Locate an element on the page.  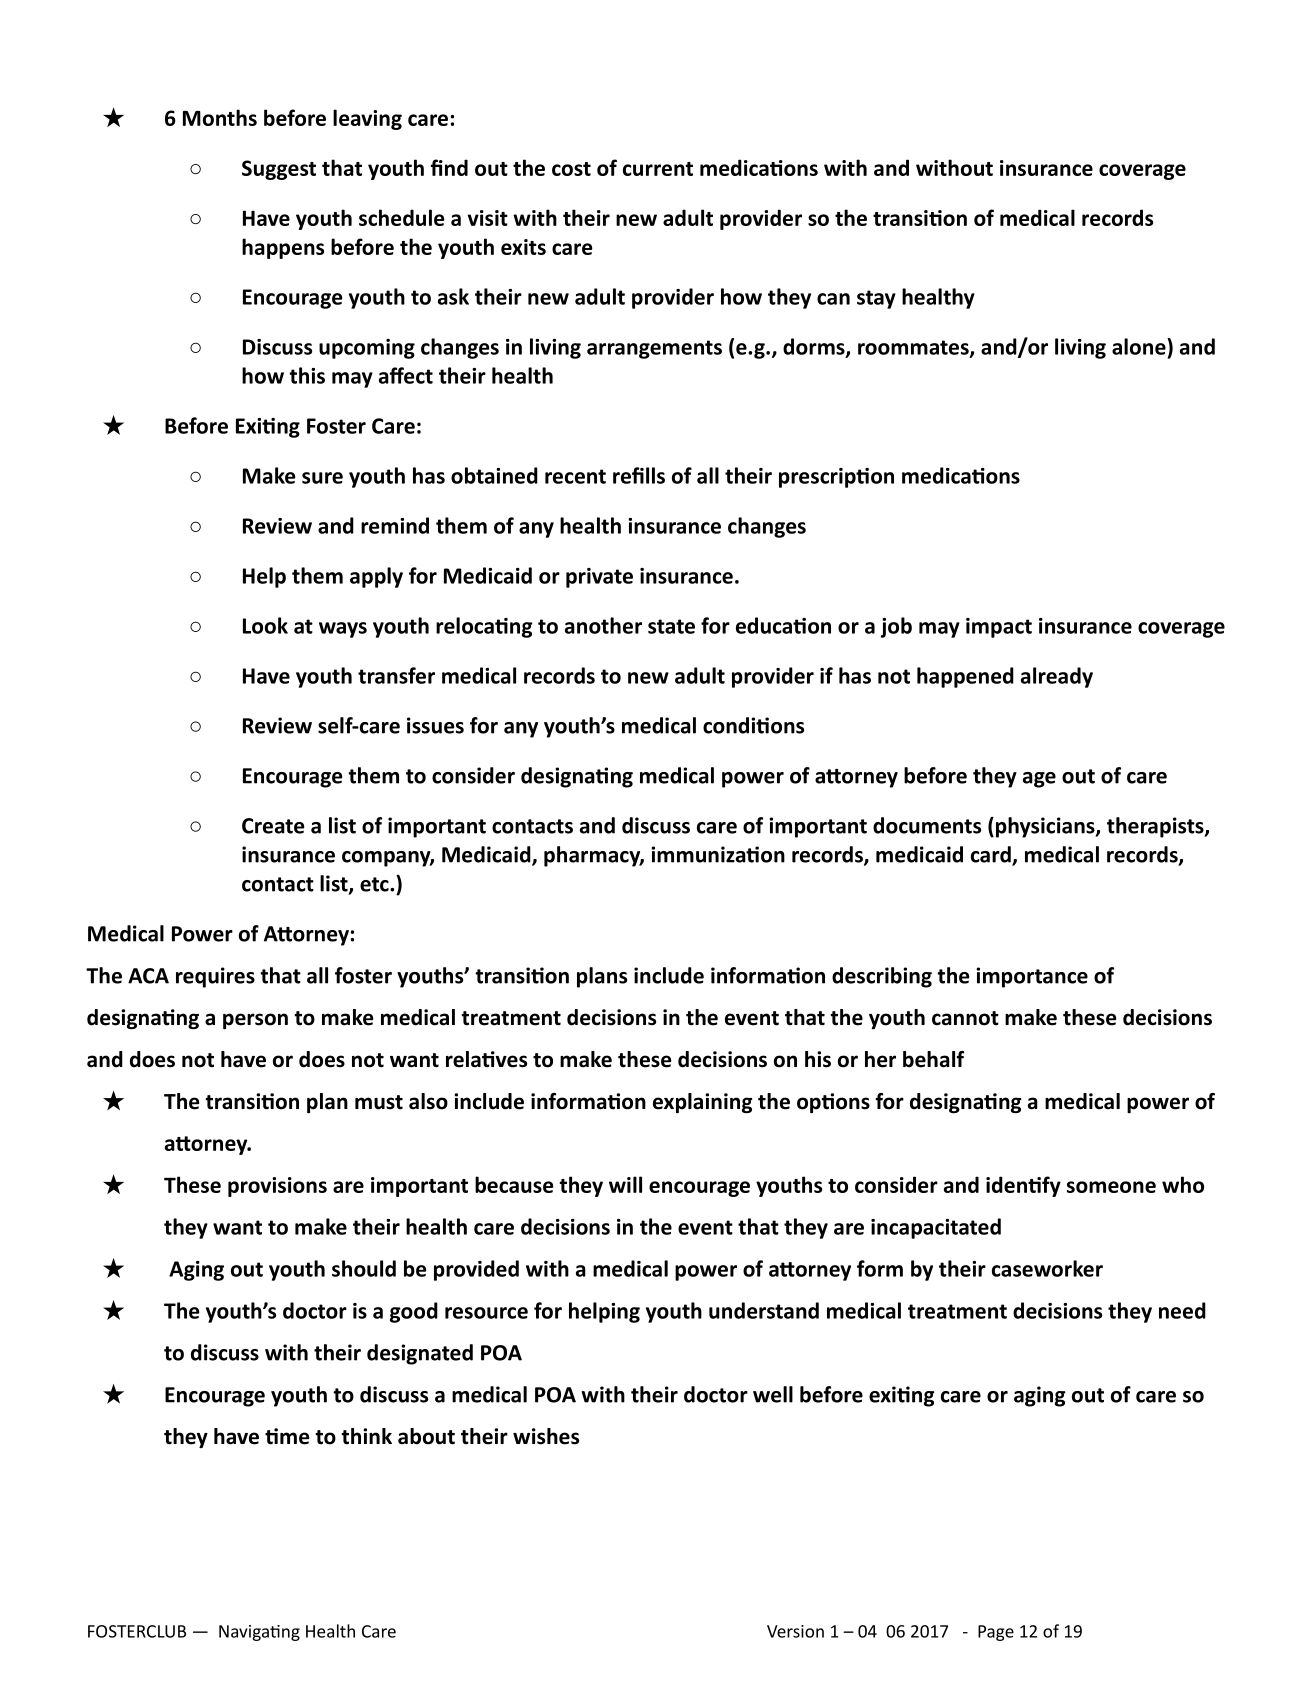
think is located at coordinates (366, 1436).
